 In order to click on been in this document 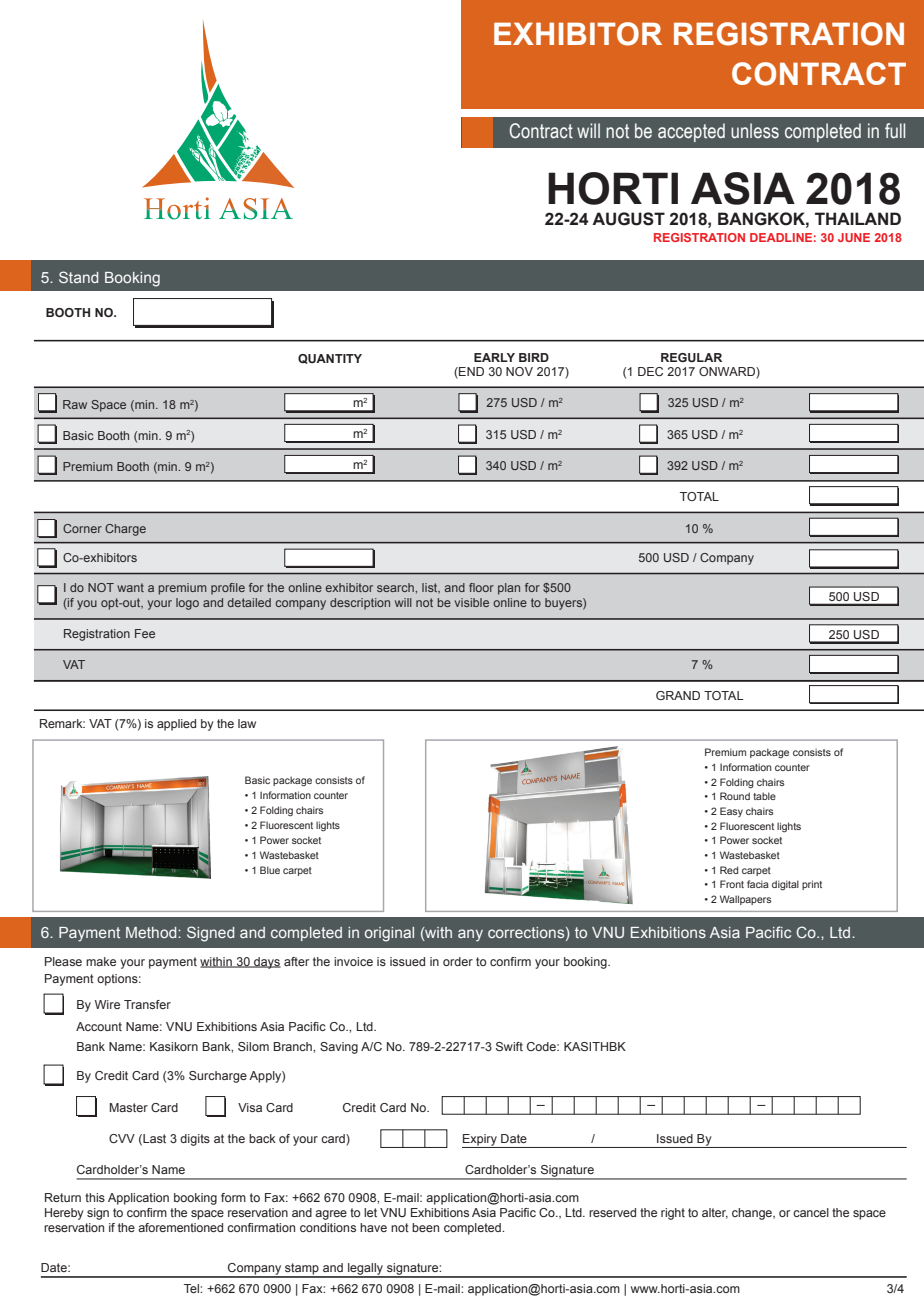, I will do `click(425, 1227)`.
